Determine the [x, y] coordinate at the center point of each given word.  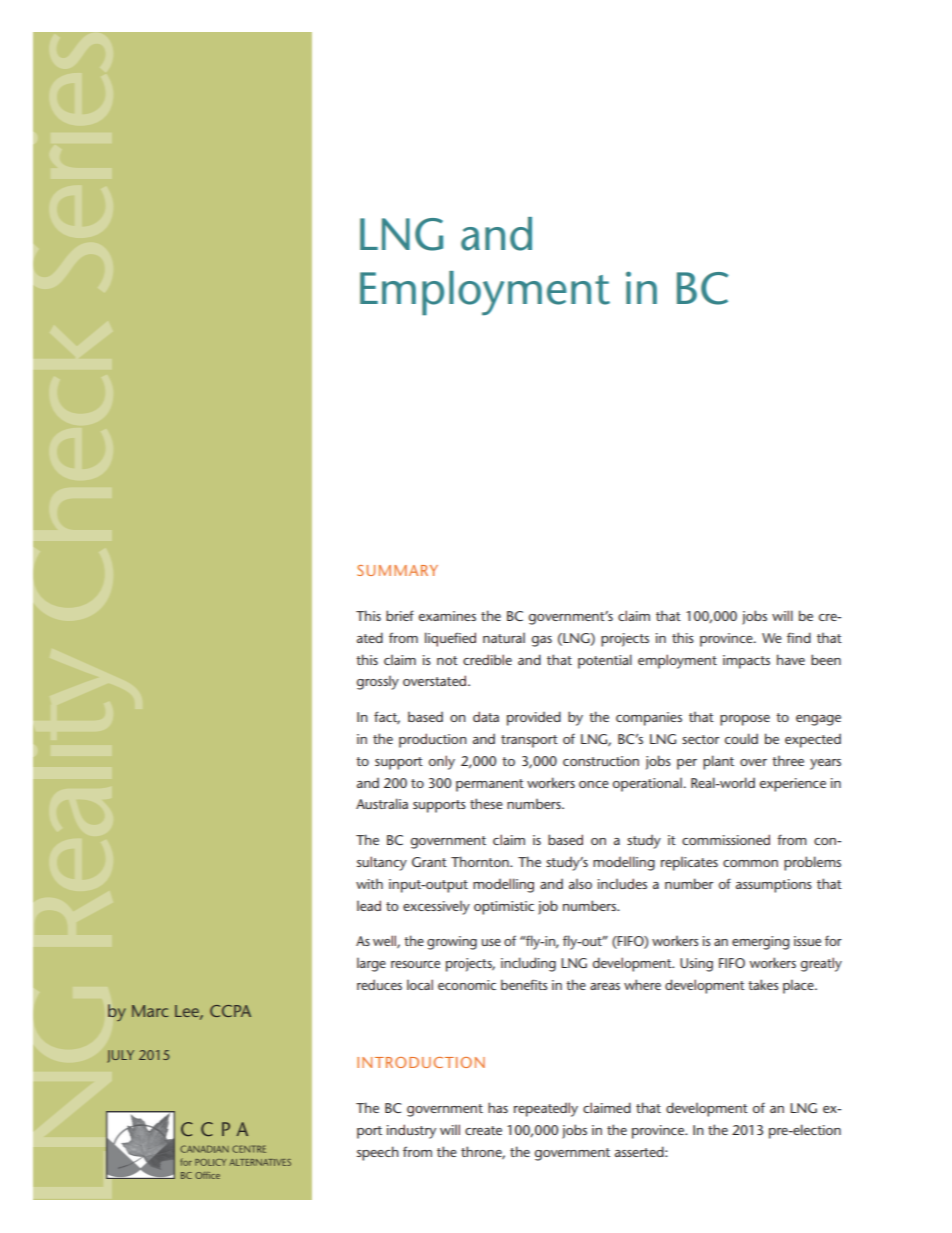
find [799, 637]
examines [447, 616]
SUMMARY [397, 570]
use [491, 942]
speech [378, 1153]
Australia [382, 803]
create [483, 1130]
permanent [490, 785]
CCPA [230, 1011]
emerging [760, 943]
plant [718, 762]
